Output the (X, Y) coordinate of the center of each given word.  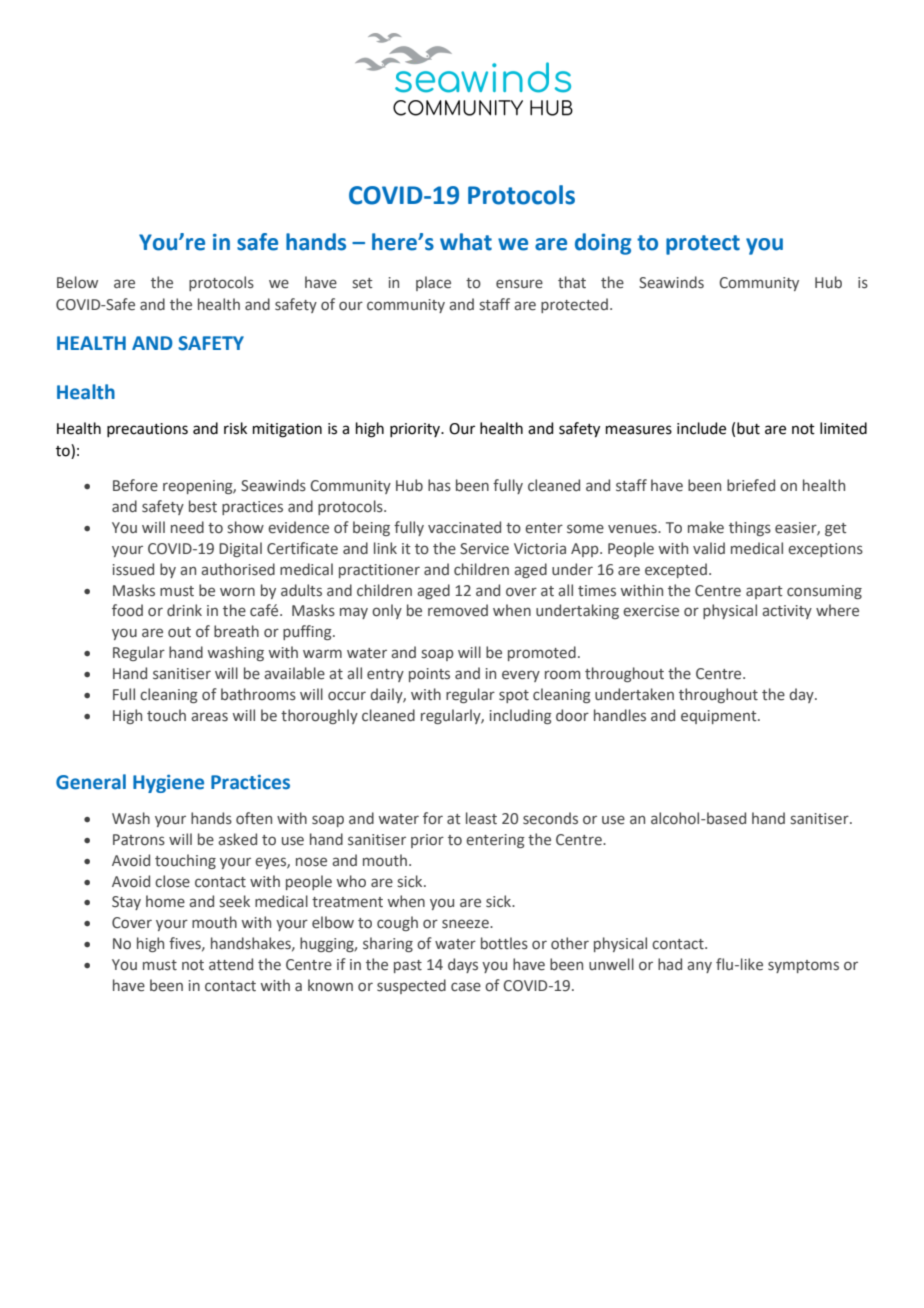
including (521, 716)
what (466, 242)
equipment (720, 717)
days (463, 965)
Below (77, 282)
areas (209, 717)
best (203, 506)
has (439, 485)
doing (603, 244)
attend (231, 964)
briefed (751, 485)
